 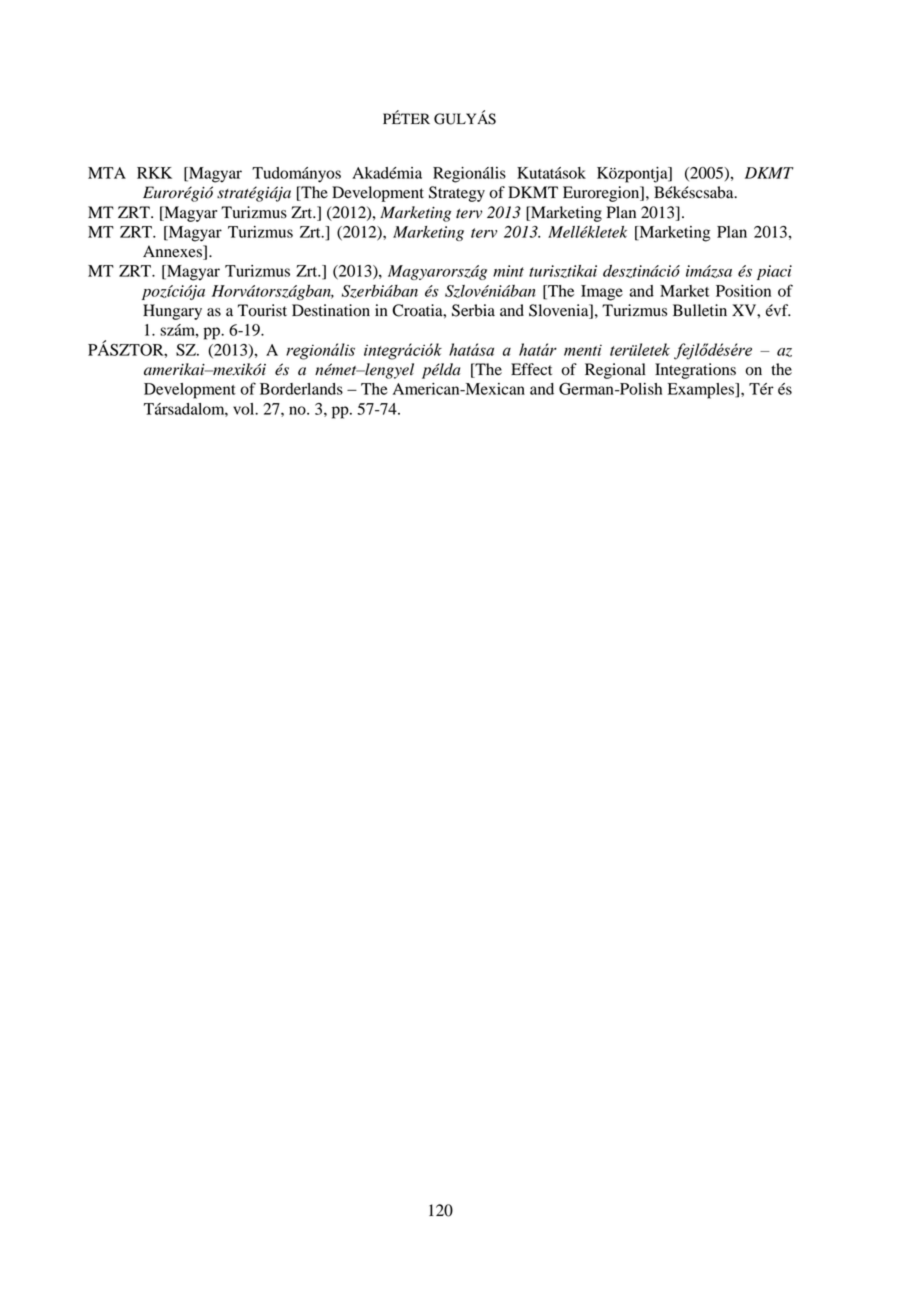 I want to click on MTA, so click(x=107, y=173).
